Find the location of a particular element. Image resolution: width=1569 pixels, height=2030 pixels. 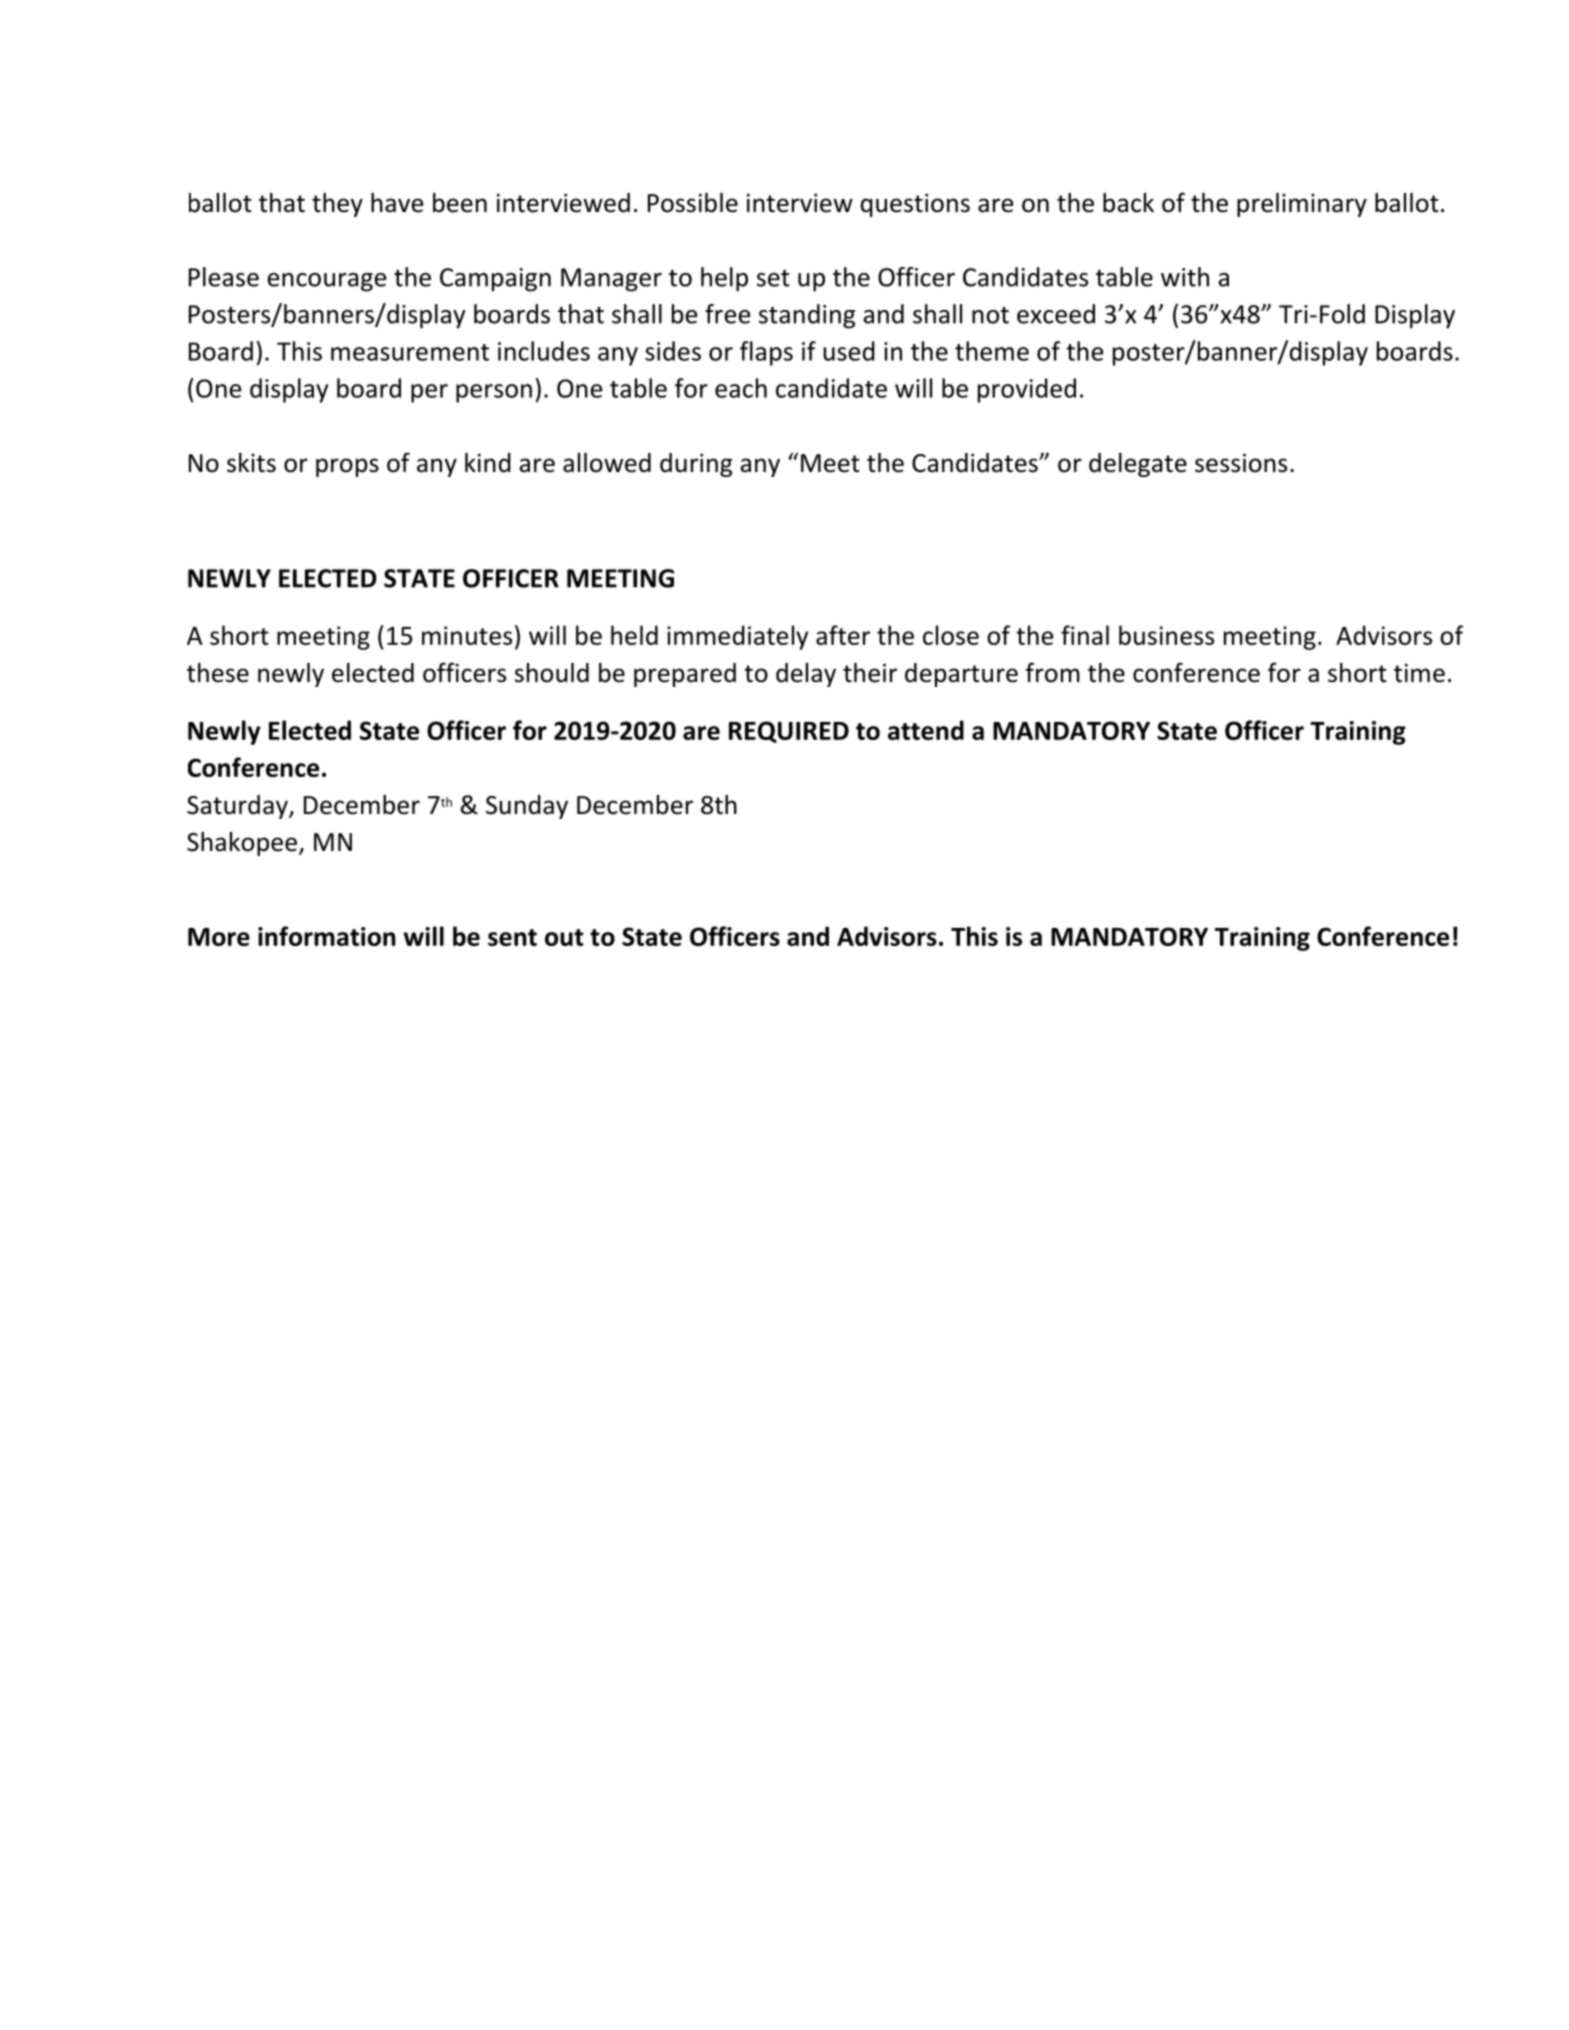

business is located at coordinates (1166, 635).
